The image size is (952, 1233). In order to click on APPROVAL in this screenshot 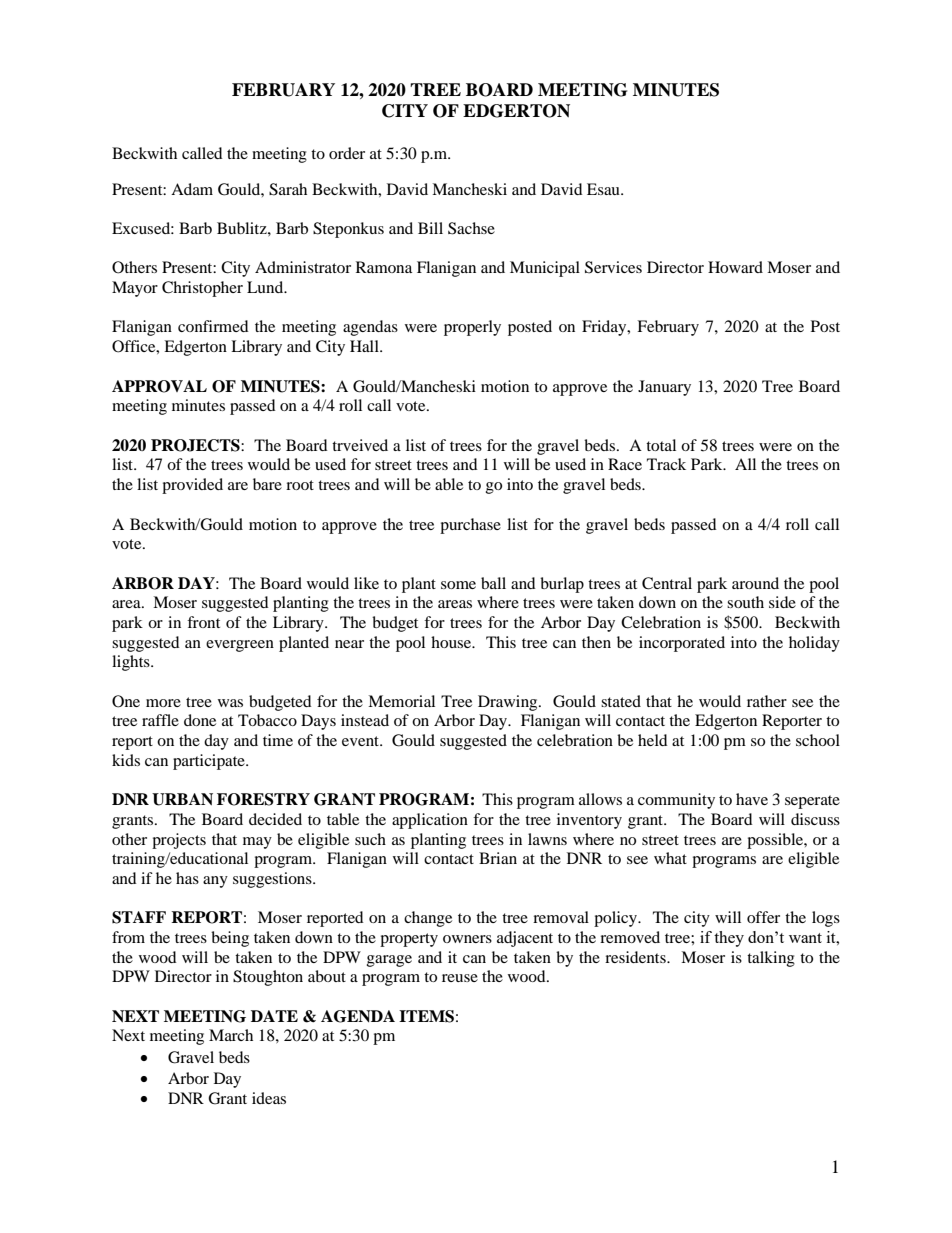, I will do `click(159, 386)`.
